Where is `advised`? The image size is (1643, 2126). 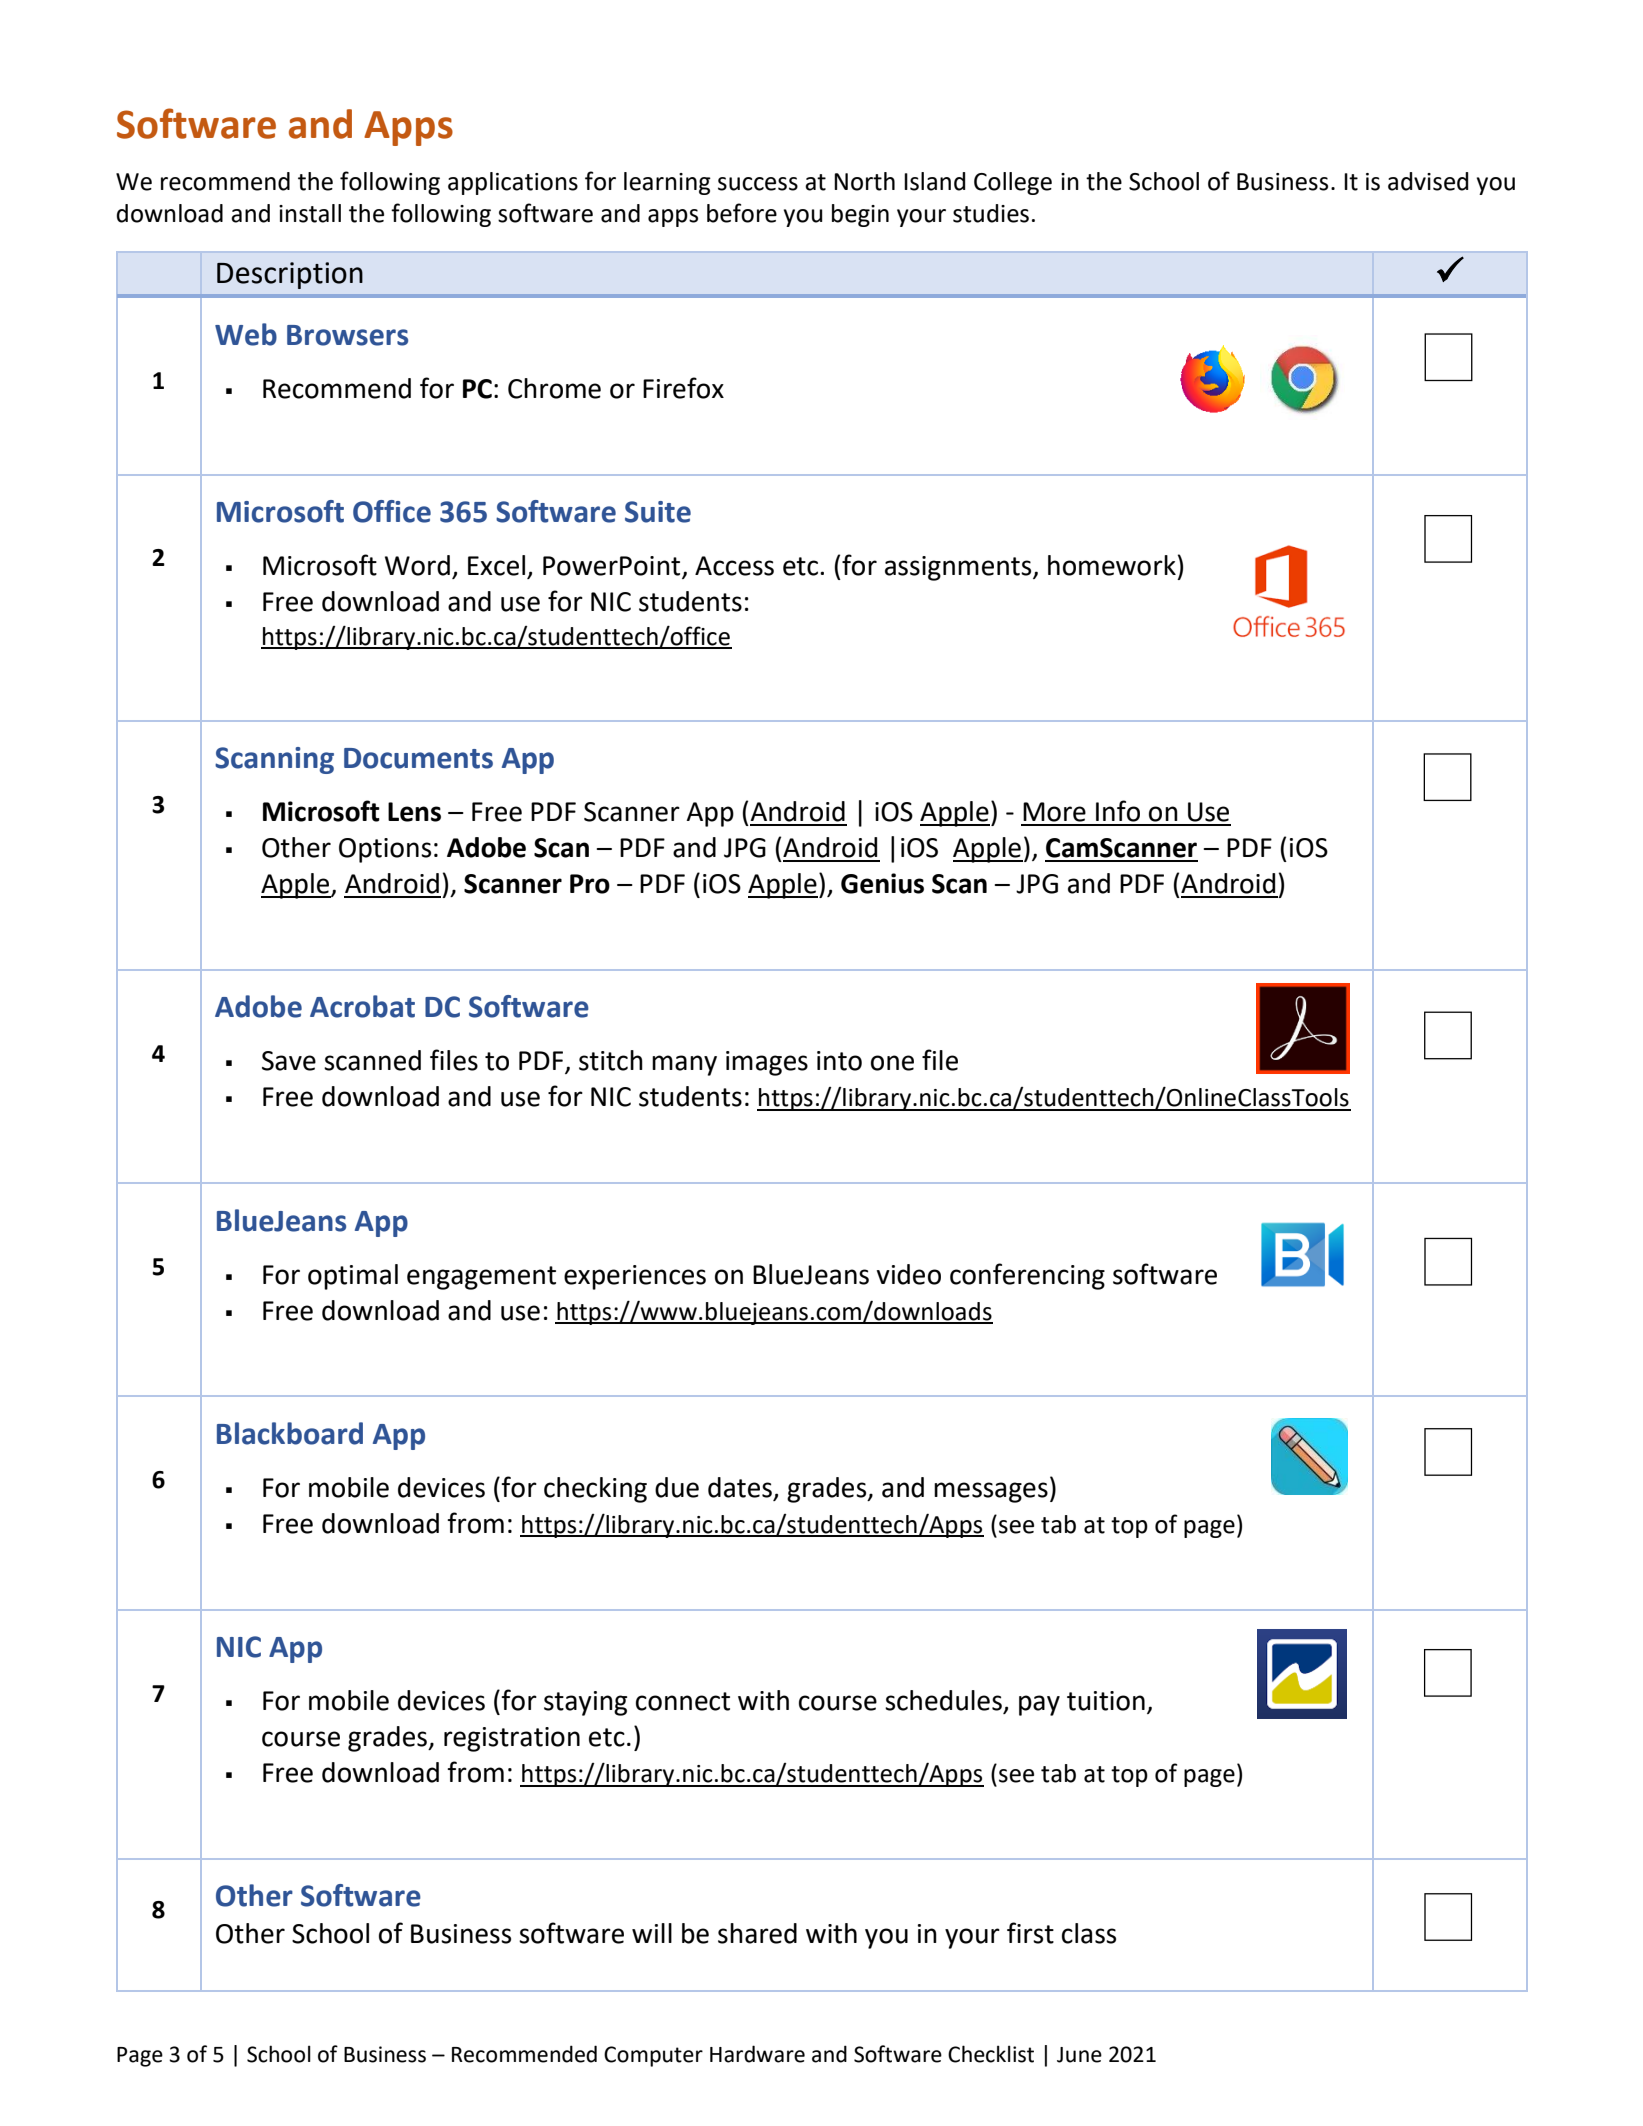
advised is located at coordinates (1428, 181).
